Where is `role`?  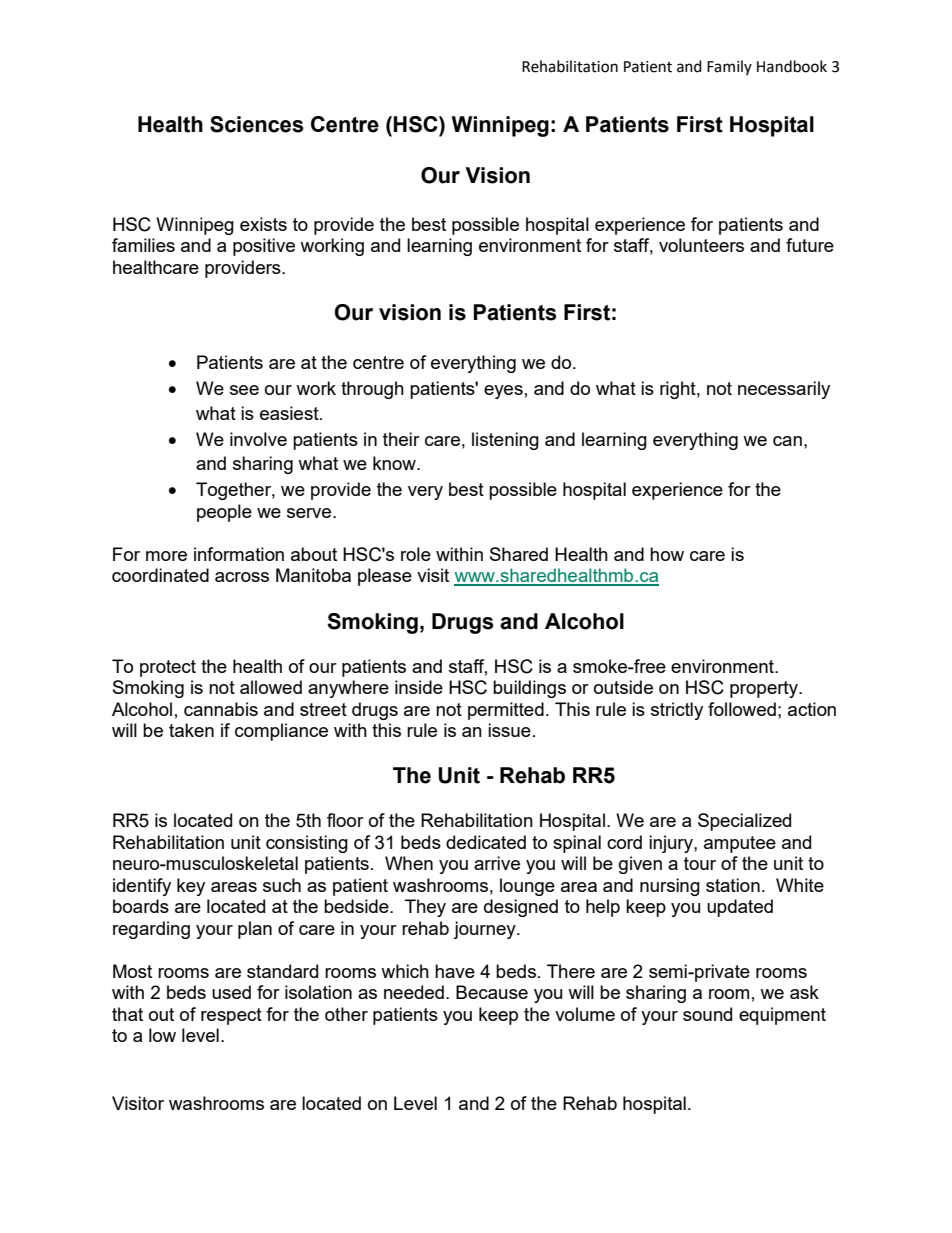 role is located at coordinates (416, 554).
